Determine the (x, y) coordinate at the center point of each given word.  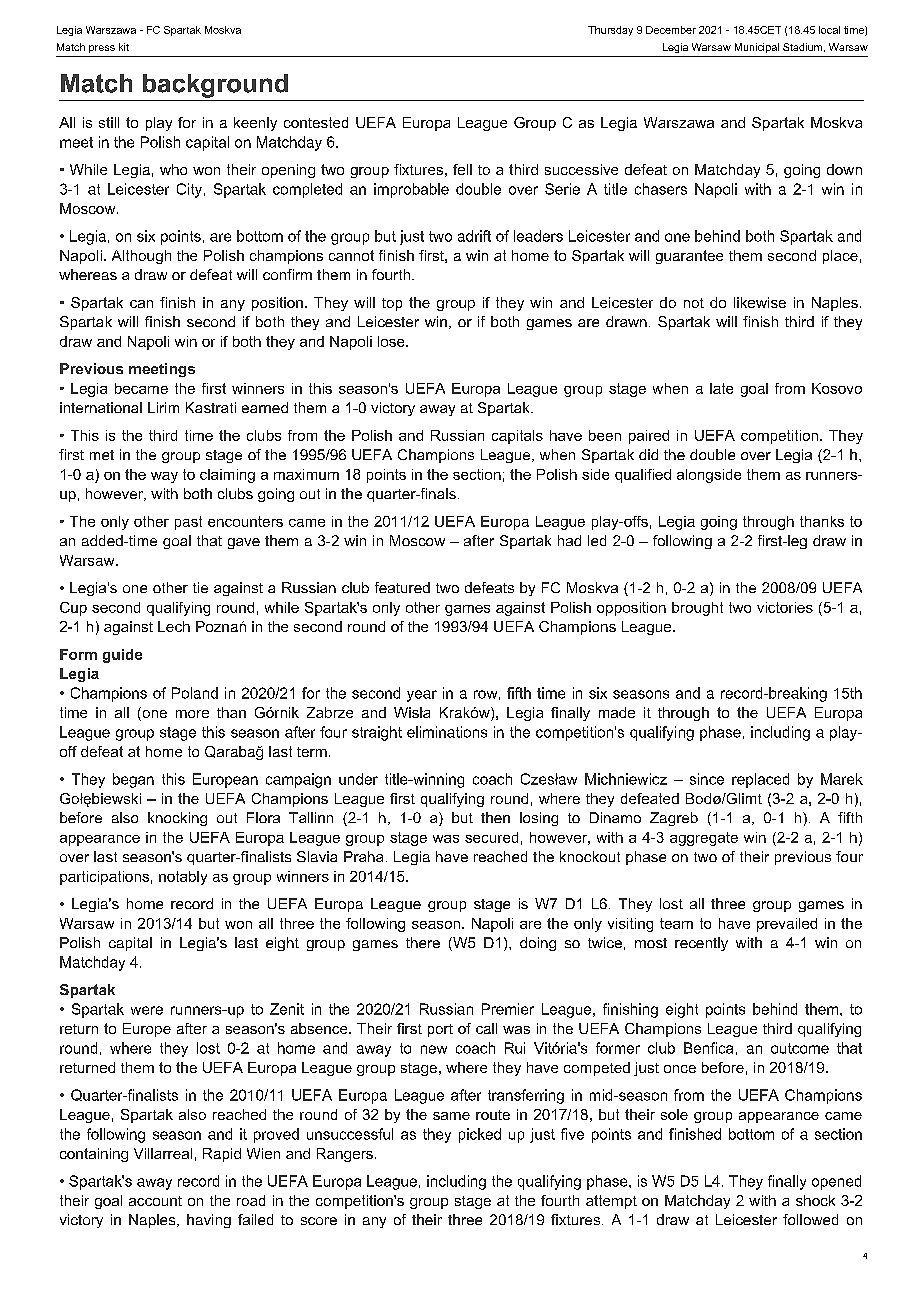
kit (124, 47)
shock (815, 1200)
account (155, 1201)
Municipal (757, 48)
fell (462, 169)
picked (480, 1135)
